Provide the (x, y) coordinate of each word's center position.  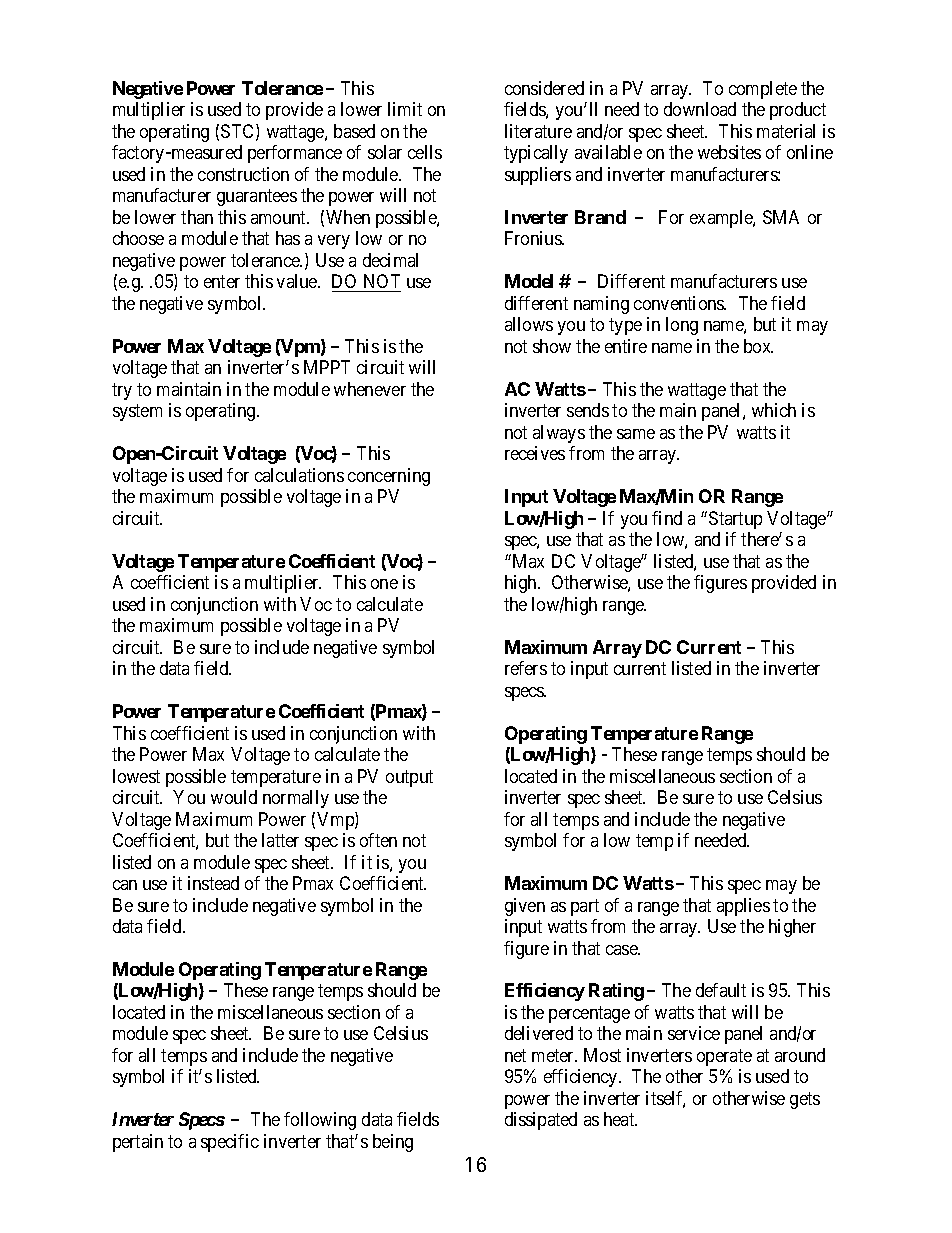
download (700, 109)
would (234, 797)
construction (243, 174)
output (409, 778)
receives (535, 453)
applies (743, 907)
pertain (138, 1143)
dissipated (541, 1121)
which (774, 410)
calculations (299, 475)
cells (425, 152)
